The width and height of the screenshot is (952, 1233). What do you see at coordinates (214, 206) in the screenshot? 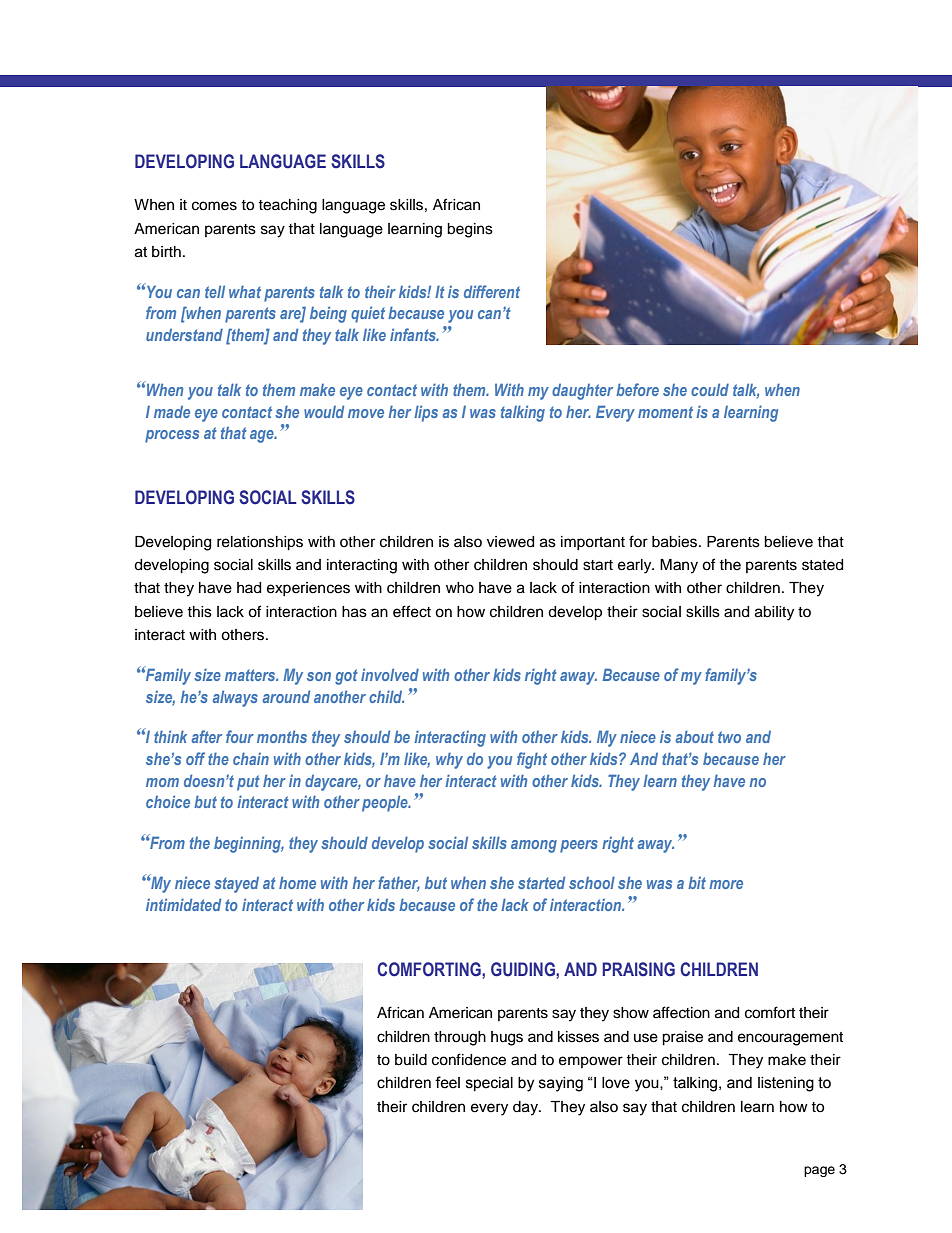
I see `comes` at bounding box center [214, 206].
